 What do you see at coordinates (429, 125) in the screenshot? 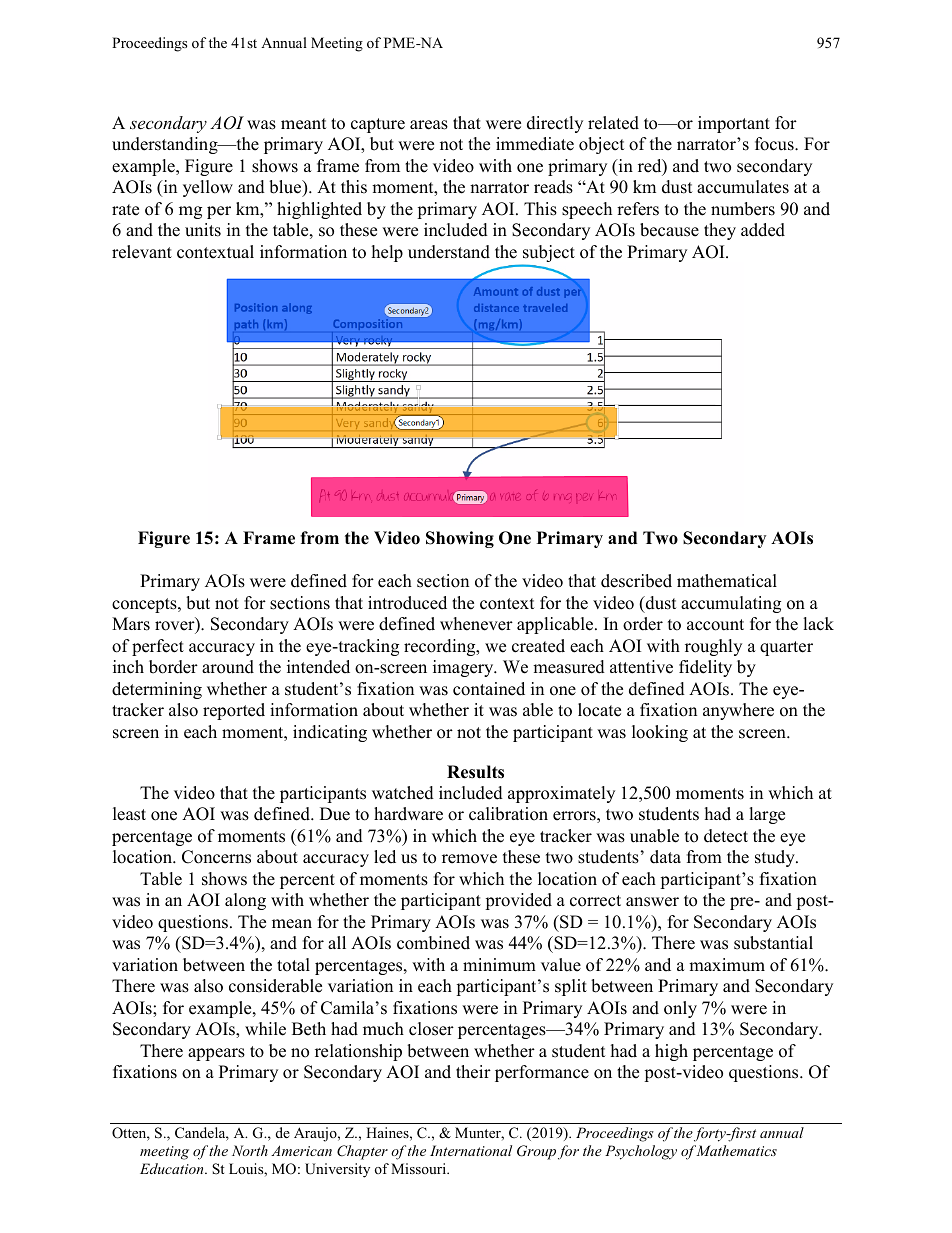
I see `areas` at bounding box center [429, 125].
